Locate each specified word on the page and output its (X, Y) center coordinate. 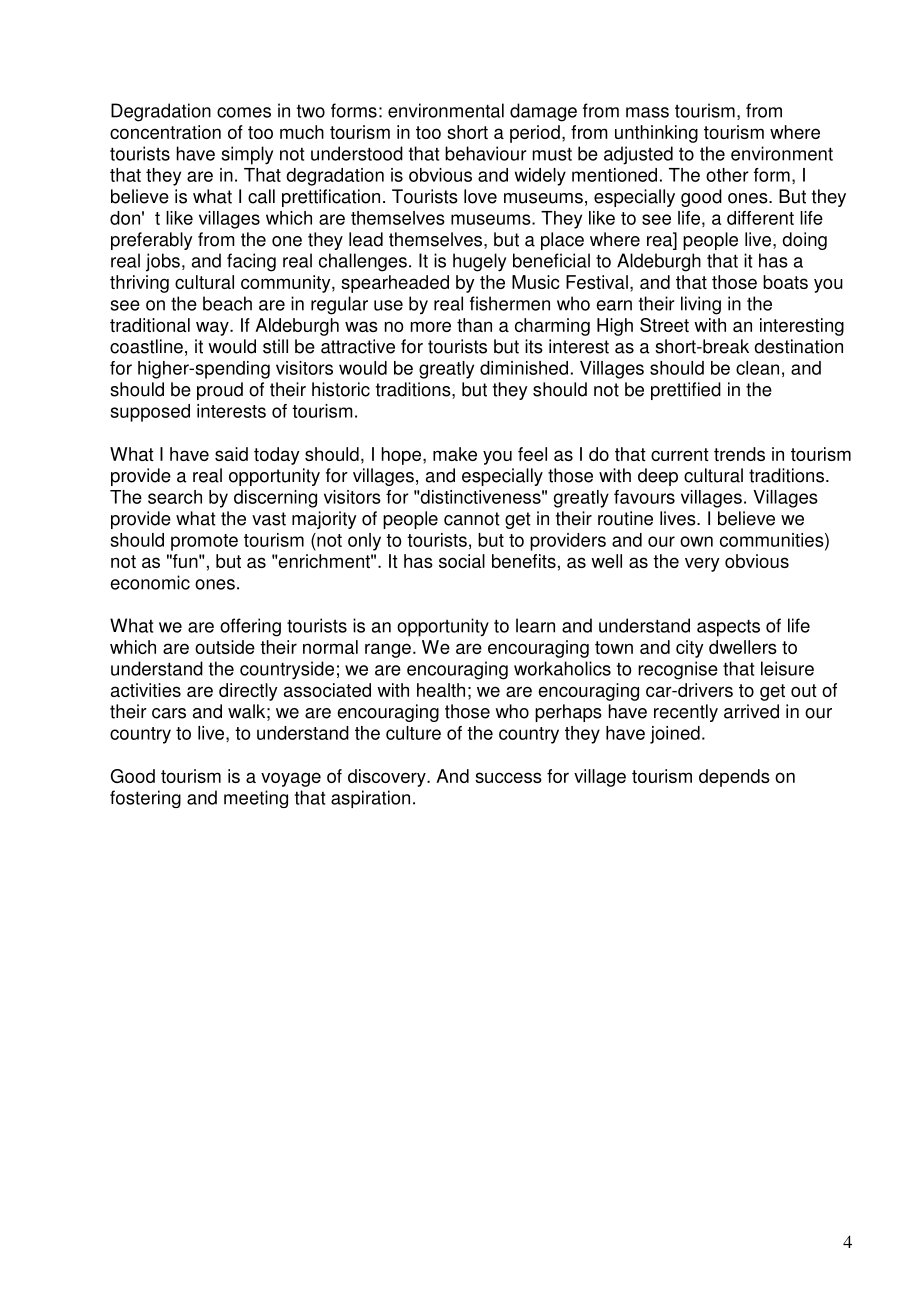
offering (250, 627)
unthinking (656, 134)
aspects (728, 628)
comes (244, 112)
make (455, 454)
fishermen (510, 303)
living (701, 305)
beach (227, 303)
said (231, 454)
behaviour (486, 153)
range (388, 650)
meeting (256, 799)
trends (739, 454)
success (508, 777)
